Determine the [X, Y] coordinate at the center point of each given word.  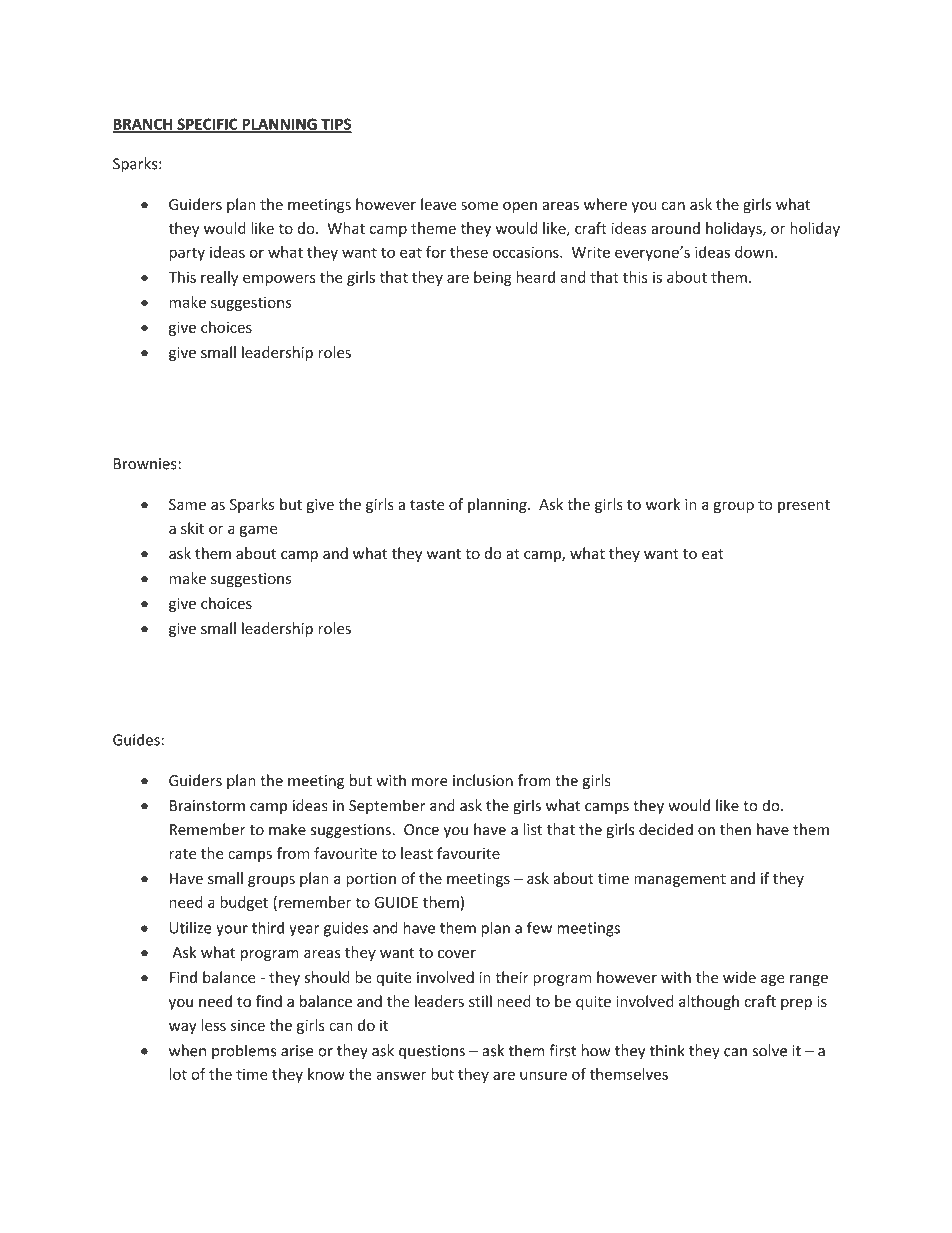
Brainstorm [207, 806]
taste [427, 505]
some [479, 206]
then [735, 829]
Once [421, 830]
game [258, 531]
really [219, 278]
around [675, 228]
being [493, 278]
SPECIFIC [207, 125]
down [754, 252]
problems [244, 1052]
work [663, 504]
